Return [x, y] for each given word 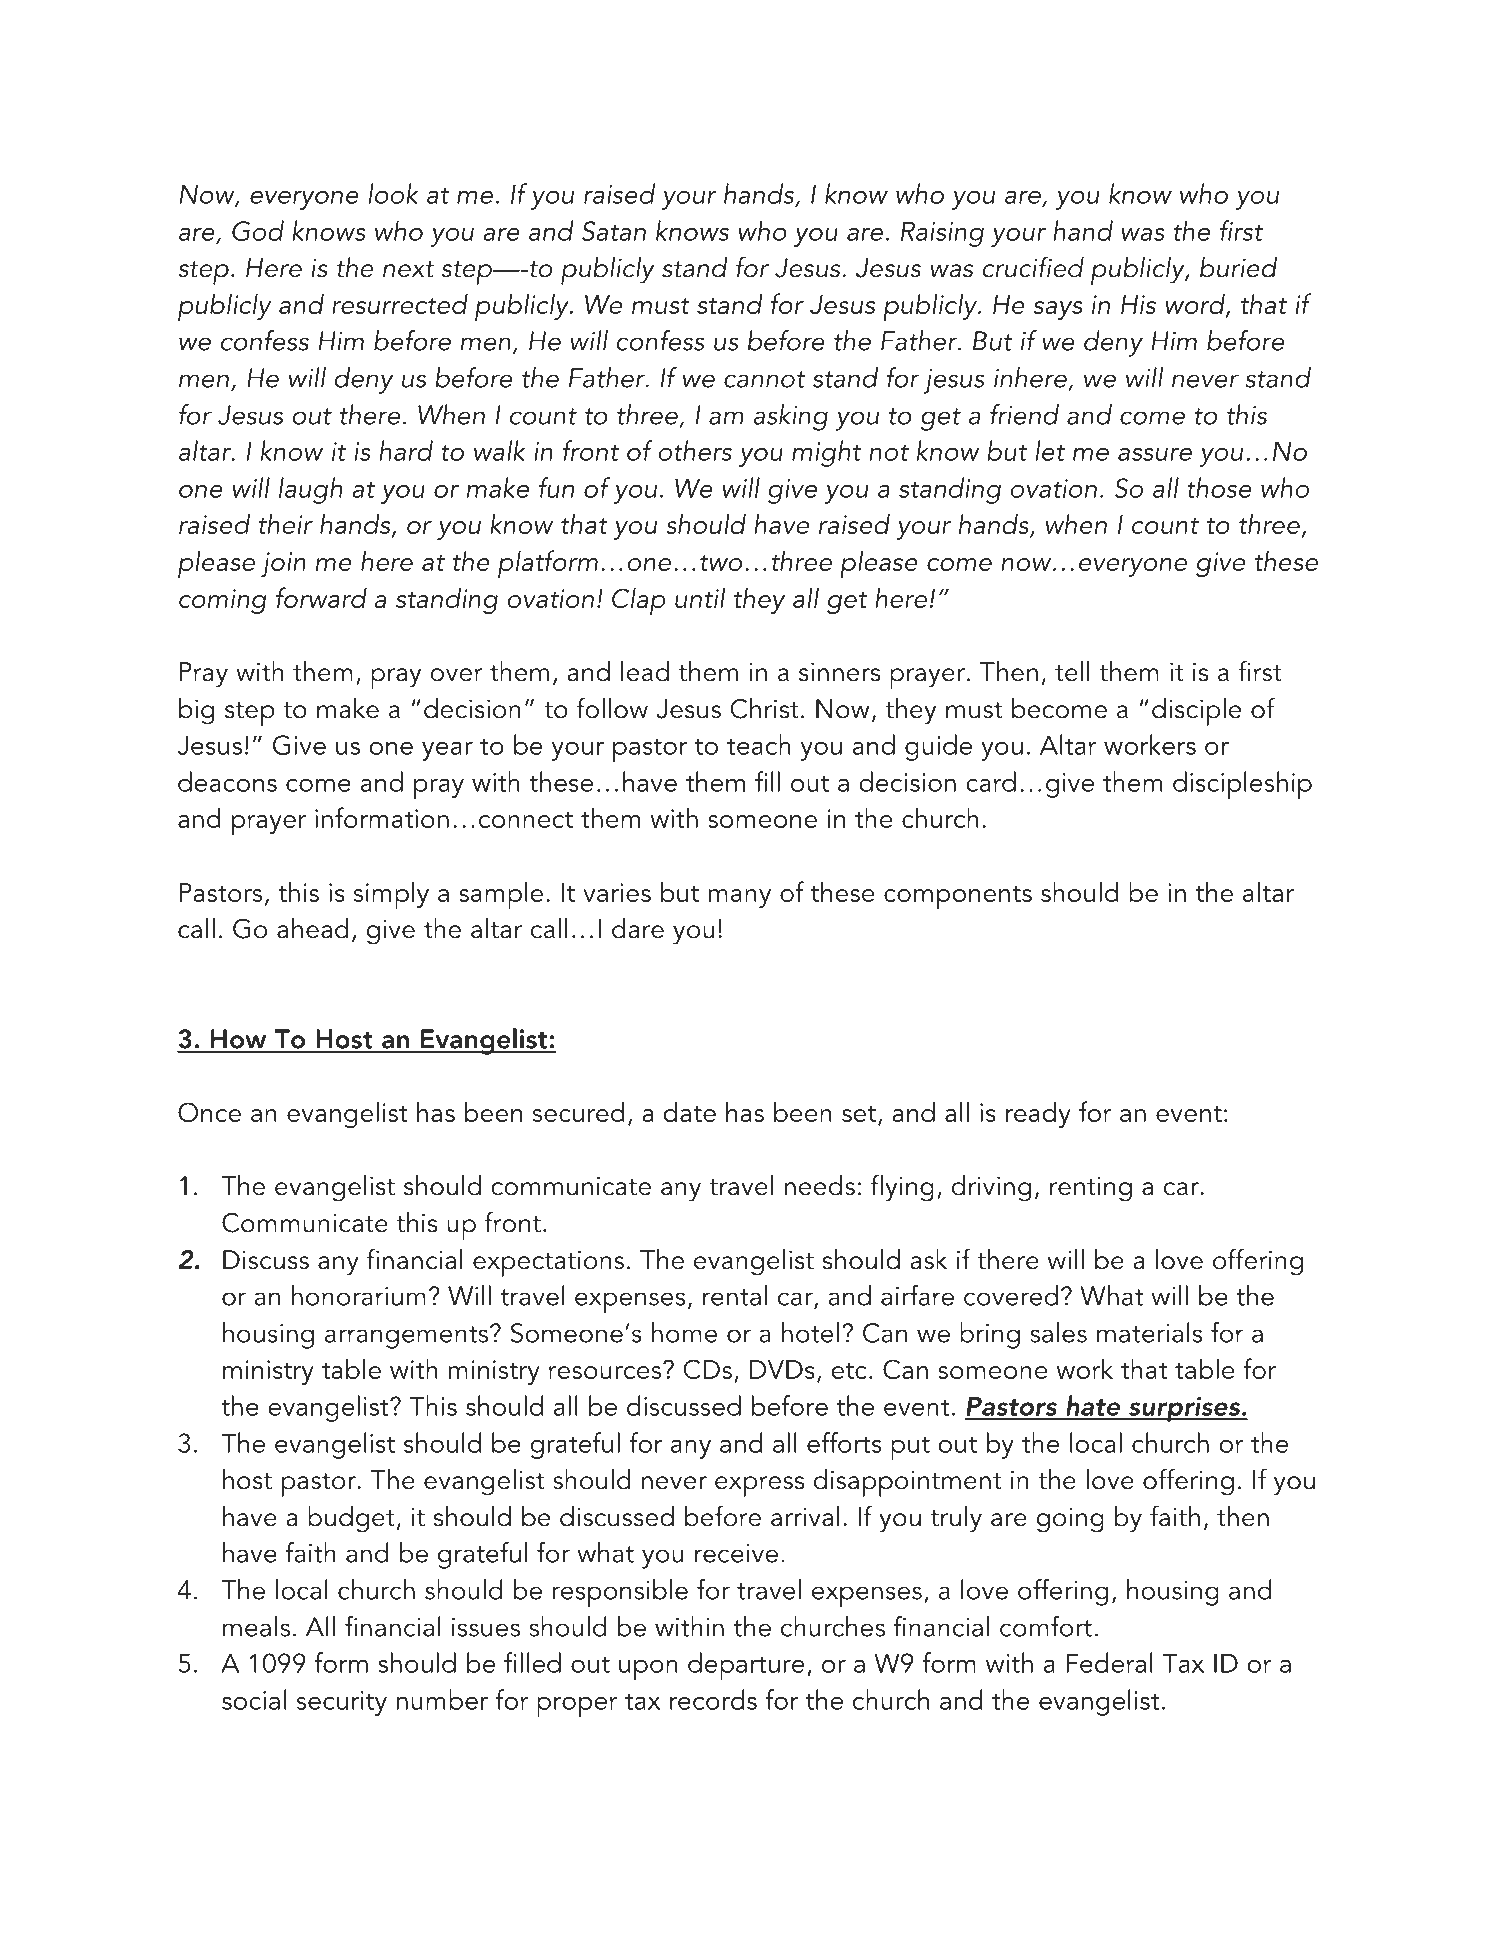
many [740, 898]
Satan [614, 231]
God [258, 230]
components [958, 898]
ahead [313, 928]
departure [746, 1666]
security [342, 1703]
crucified [1033, 267]
